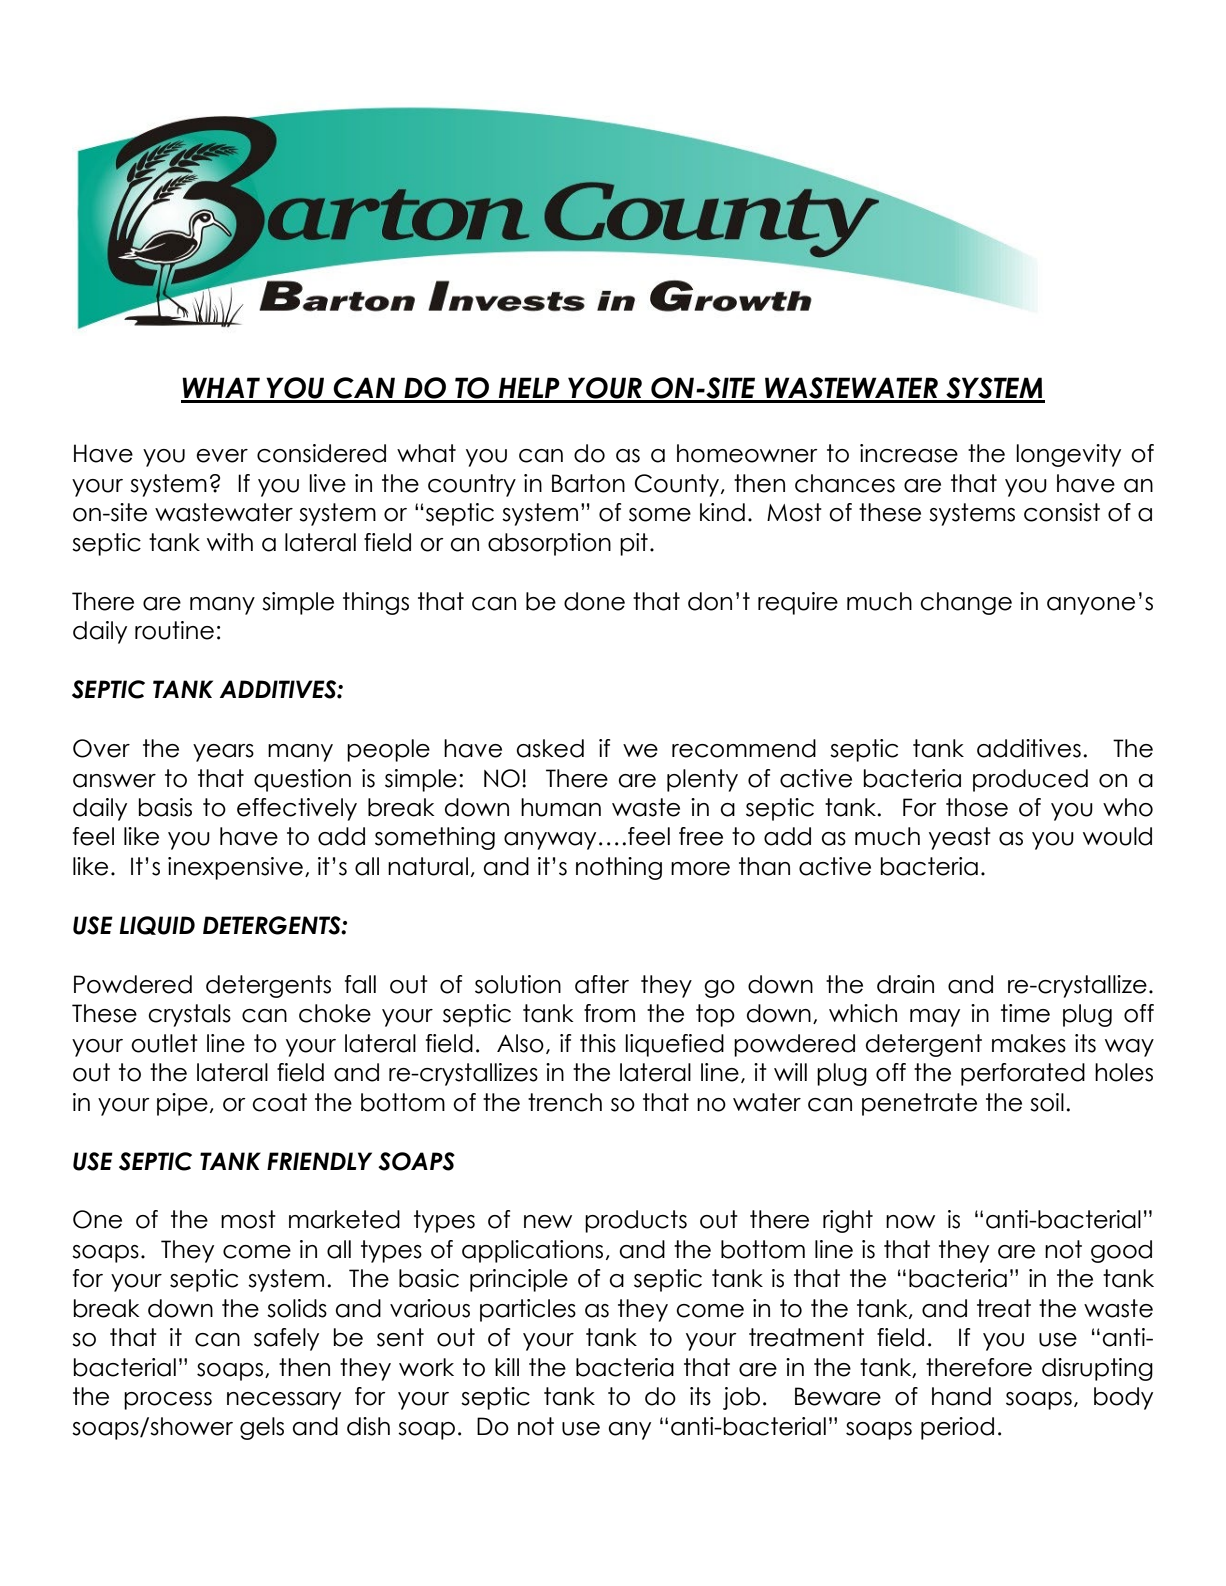 Image resolution: width=1226 pixels, height=1586 pixels. What do you see at coordinates (157, 925) in the page?
I see `LIQUID` at bounding box center [157, 925].
